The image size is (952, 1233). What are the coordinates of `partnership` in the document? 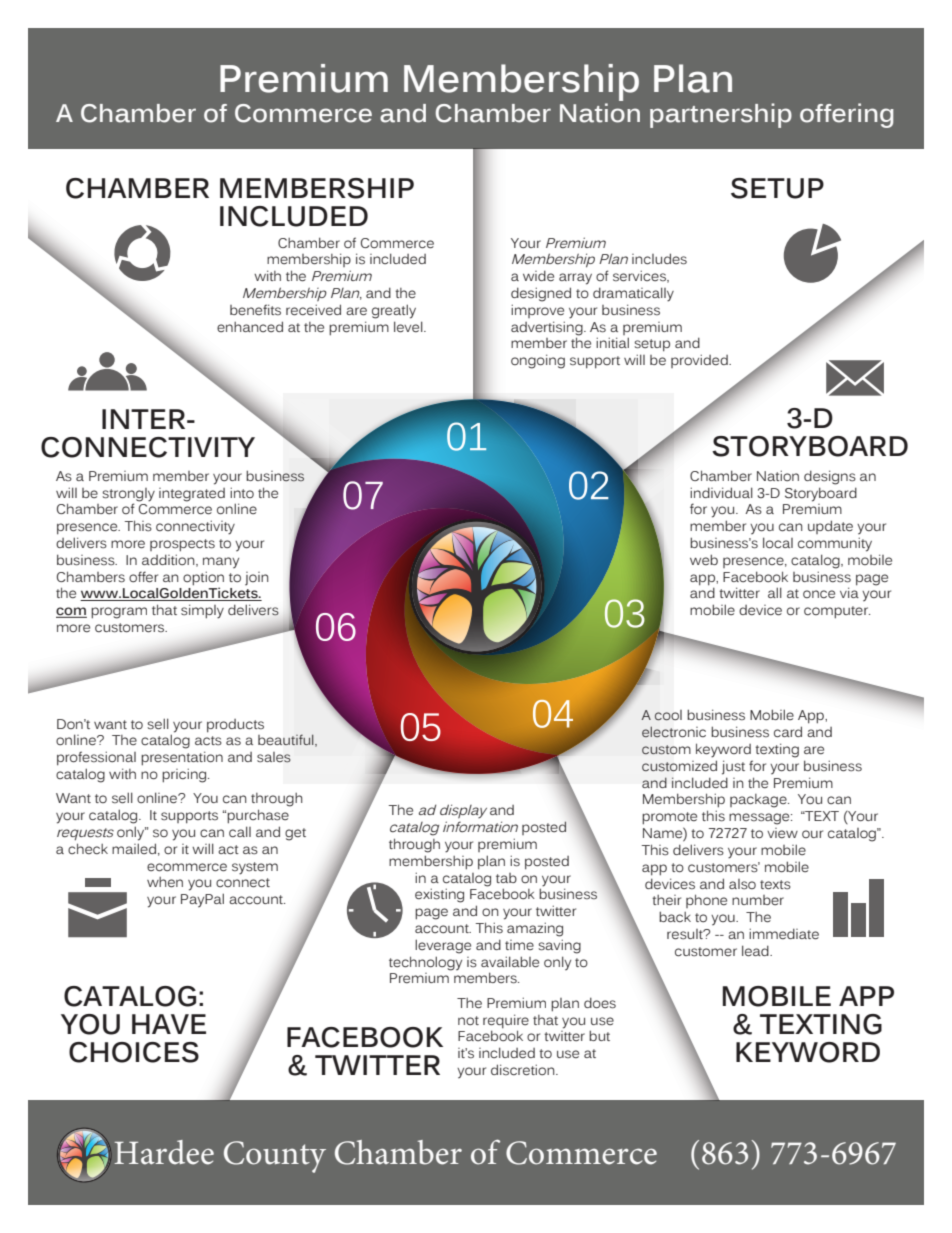 It's located at (721, 115).
